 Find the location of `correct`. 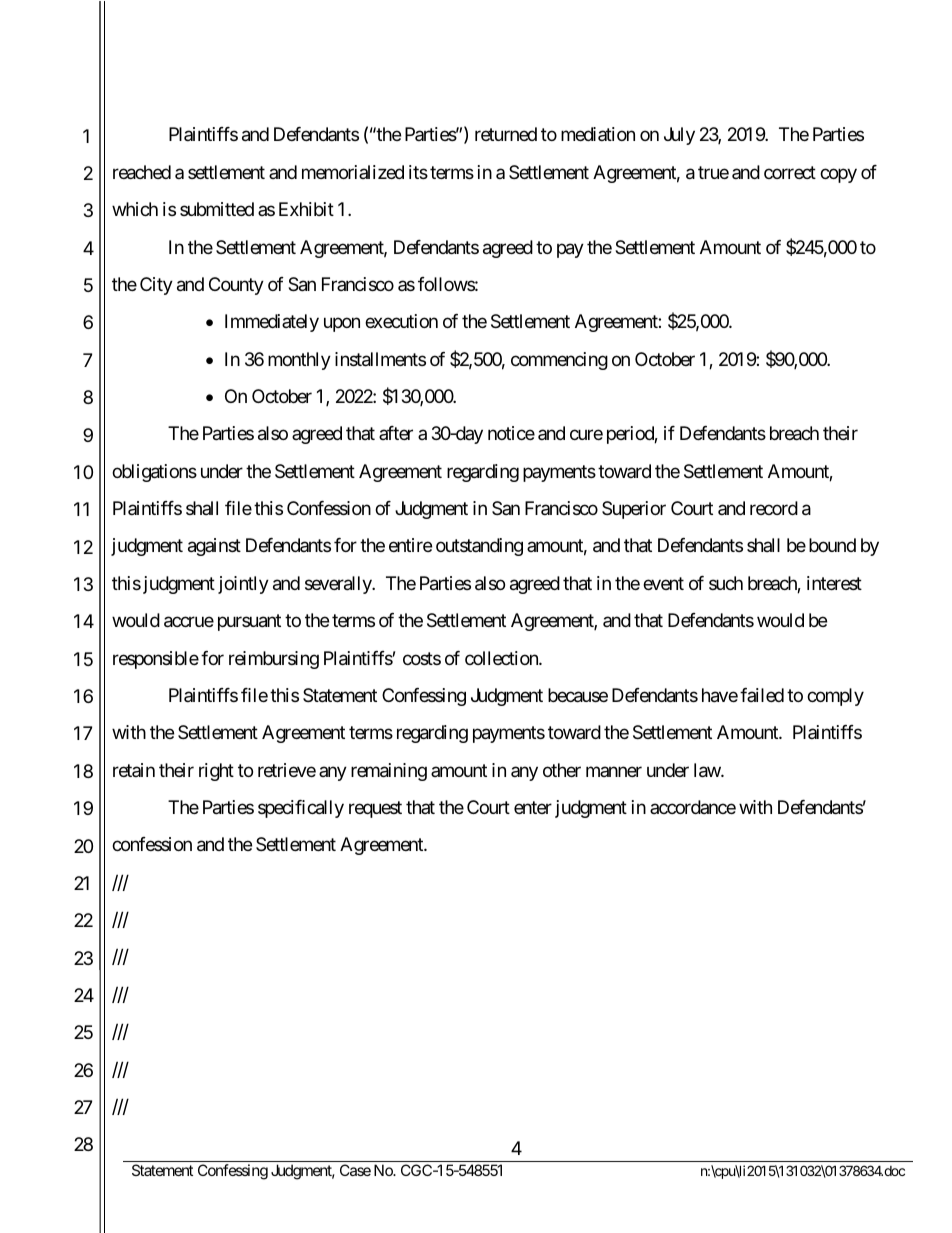

correct is located at coordinates (790, 172).
